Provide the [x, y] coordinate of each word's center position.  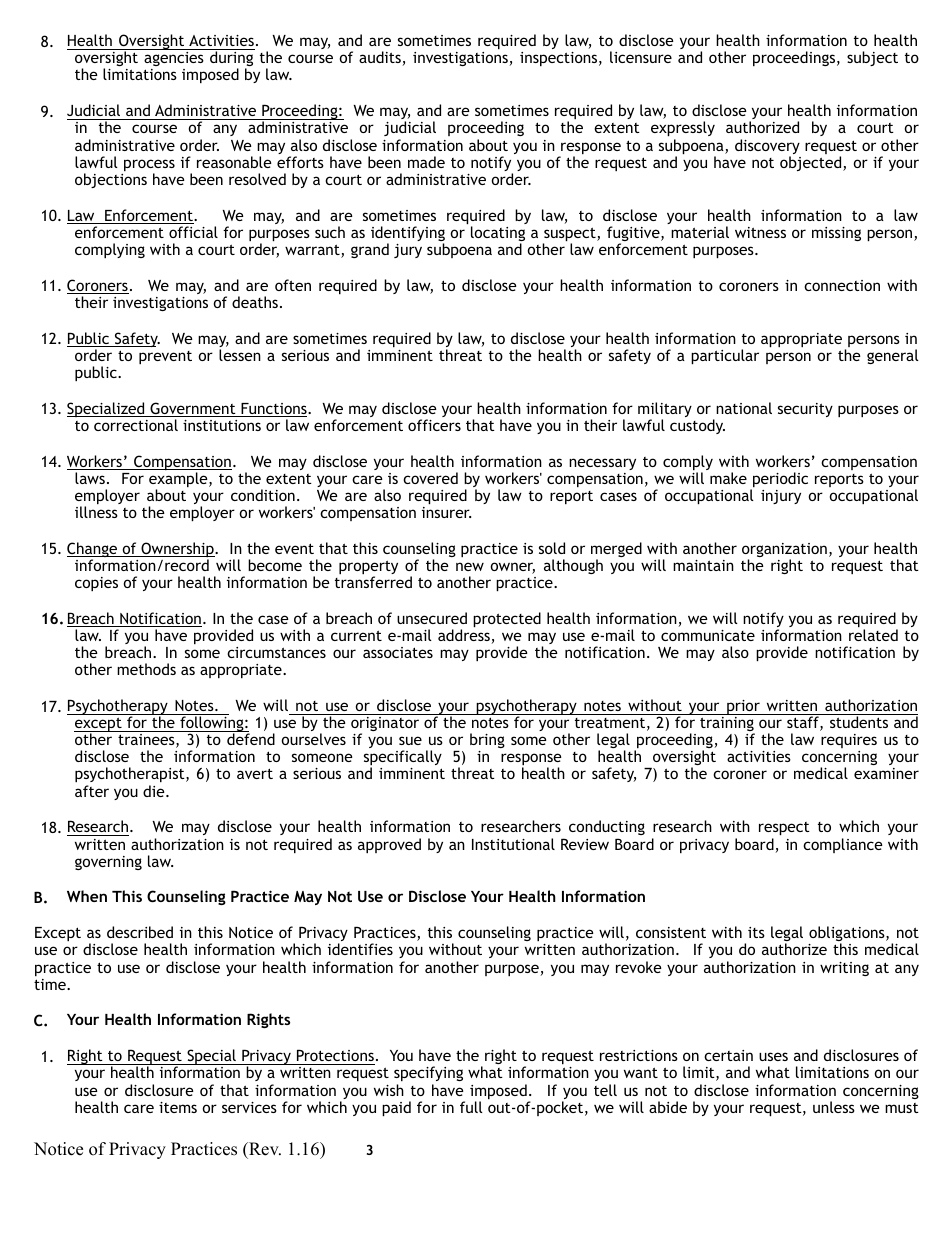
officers [434, 425]
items [178, 1107]
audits [381, 58]
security [805, 410]
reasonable [234, 162]
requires [849, 741]
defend [251, 739]
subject [872, 58]
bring [487, 740]
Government [193, 409]
